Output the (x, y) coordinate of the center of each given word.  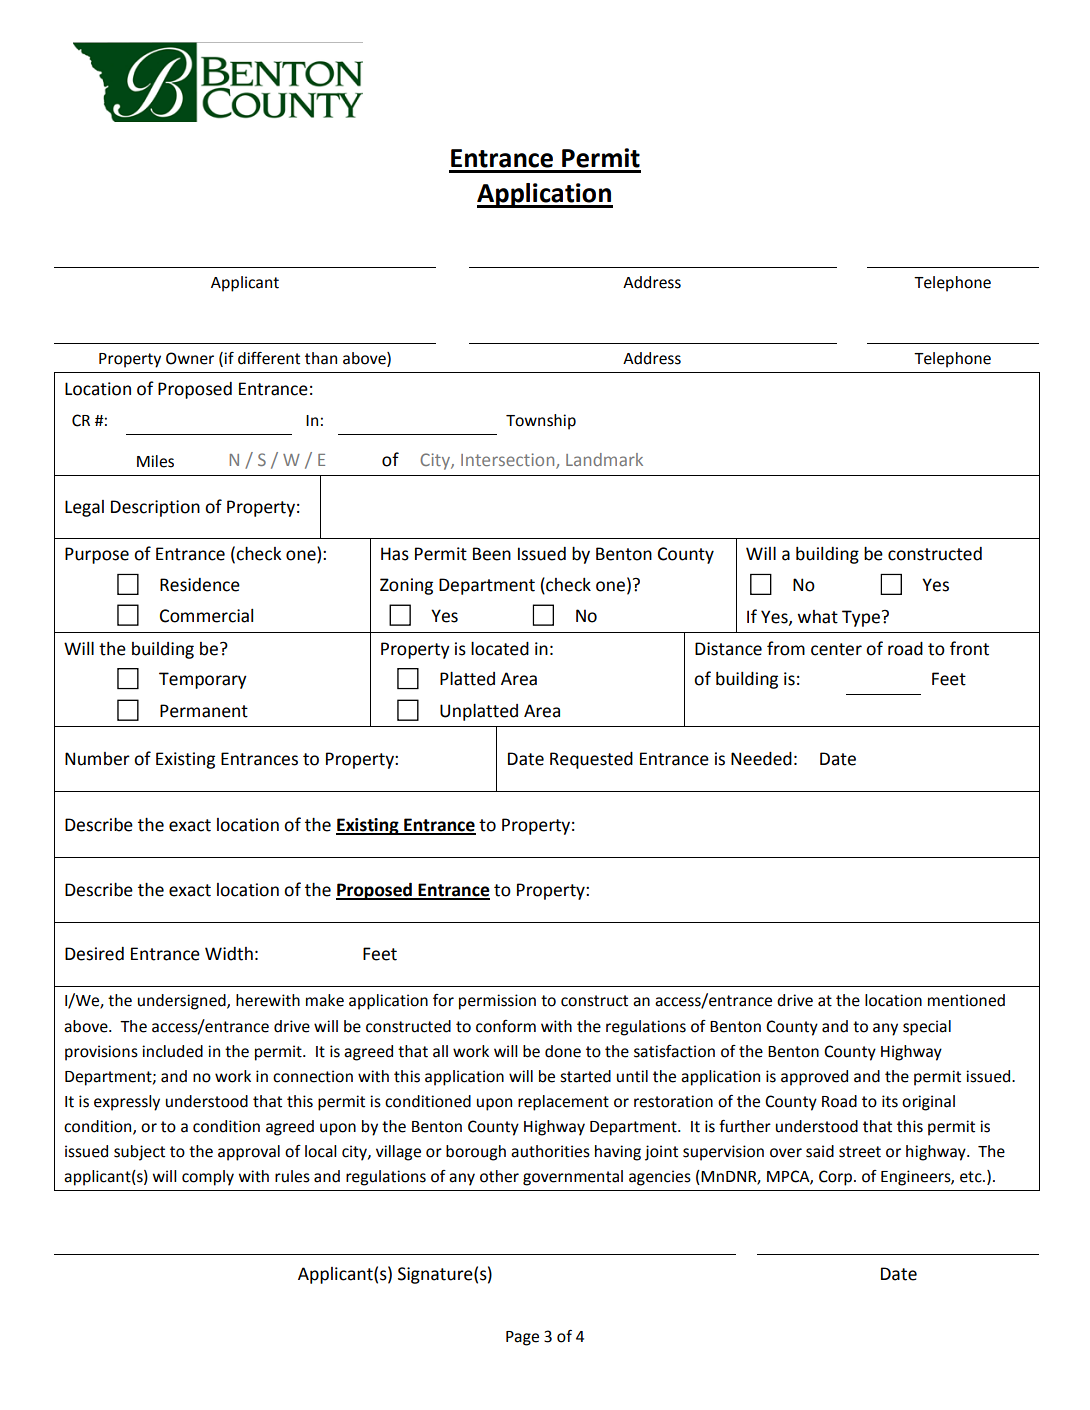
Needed (761, 759)
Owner (190, 358)
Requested (591, 760)
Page (522, 1338)
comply (208, 1178)
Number (97, 759)
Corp (835, 1178)
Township (541, 422)
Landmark (604, 459)
